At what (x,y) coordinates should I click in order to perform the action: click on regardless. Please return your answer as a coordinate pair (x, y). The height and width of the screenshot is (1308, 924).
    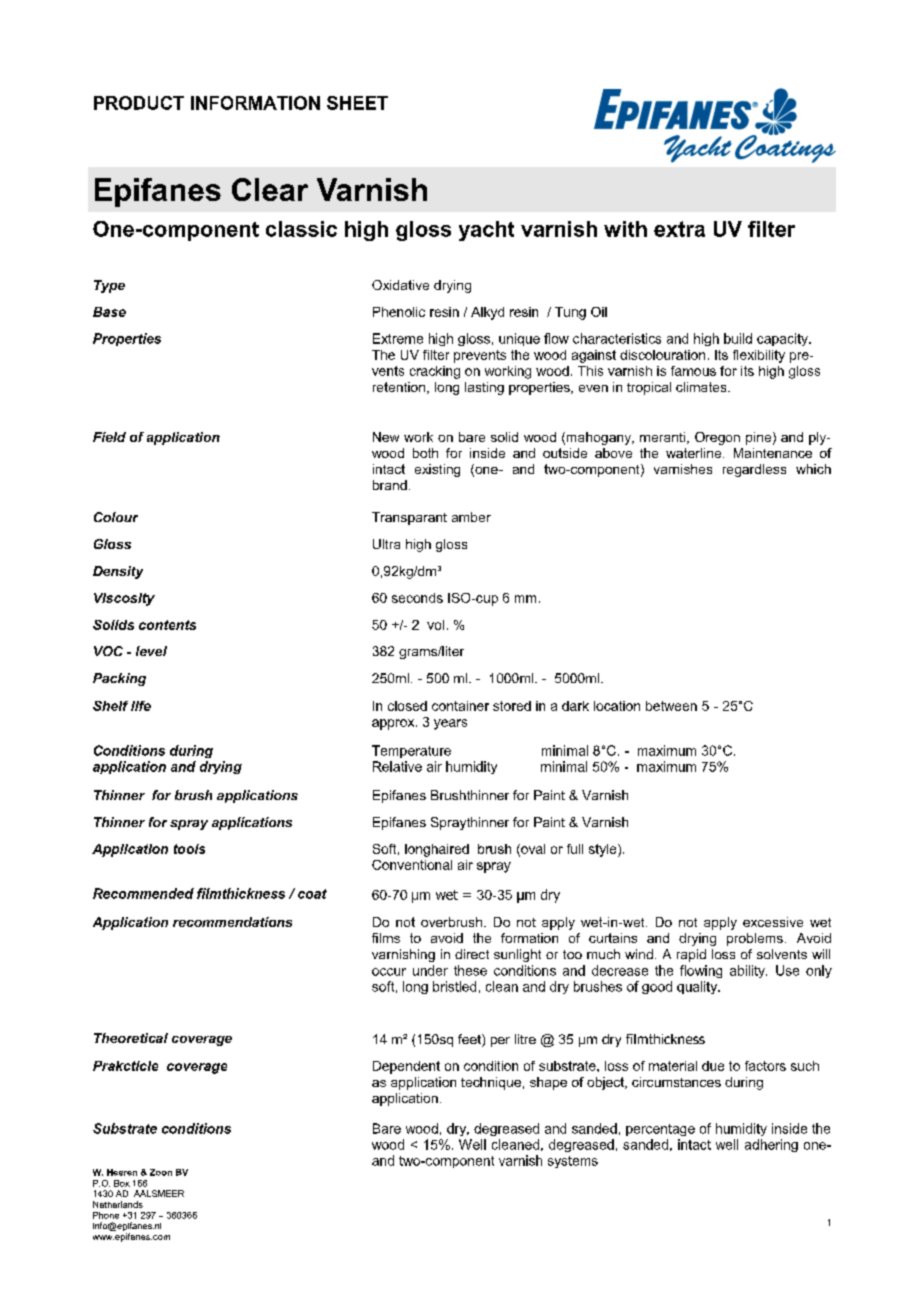
    Looking at the image, I should click on (754, 470).
